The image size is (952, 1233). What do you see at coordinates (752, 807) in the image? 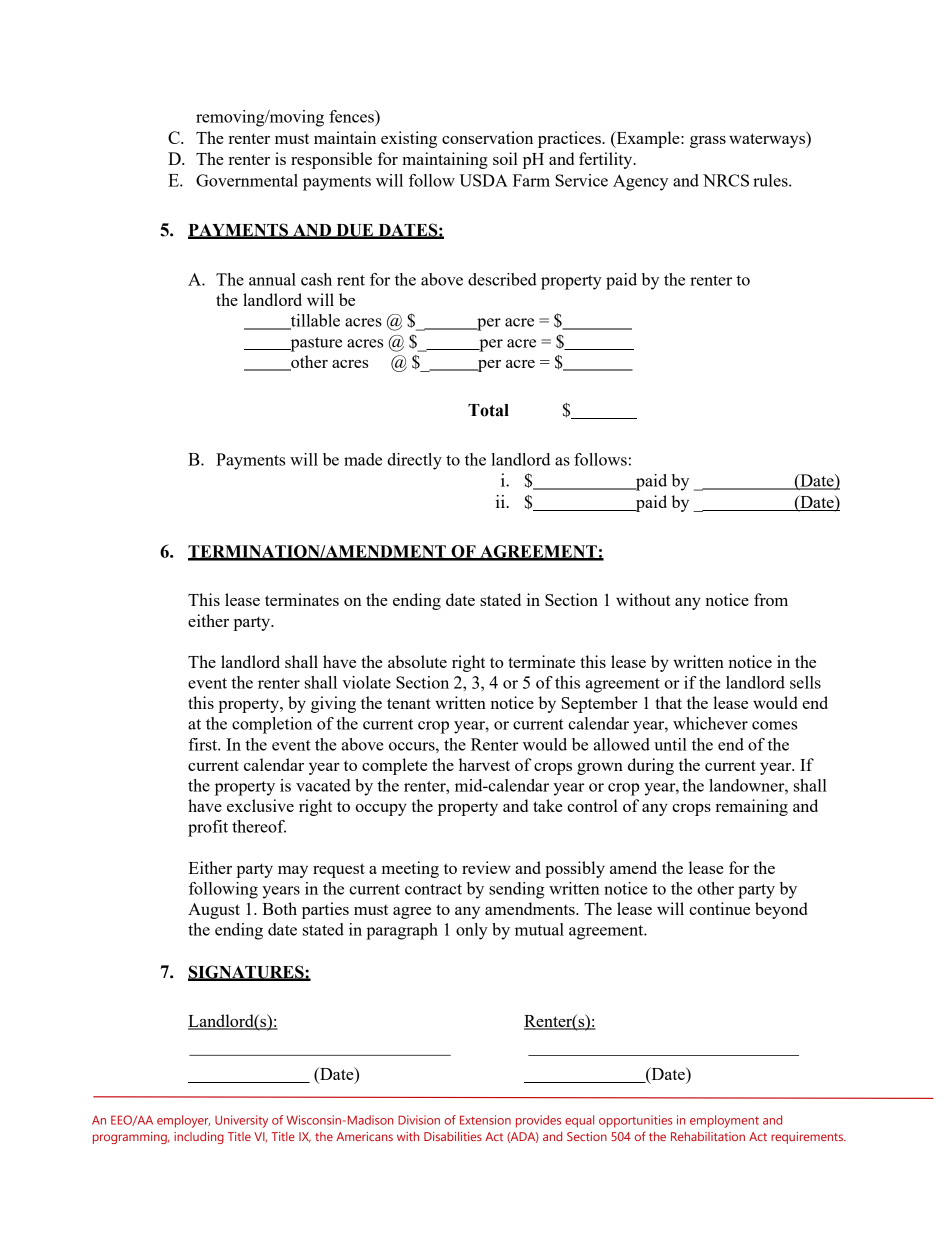
I see `remaining` at bounding box center [752, 807].
